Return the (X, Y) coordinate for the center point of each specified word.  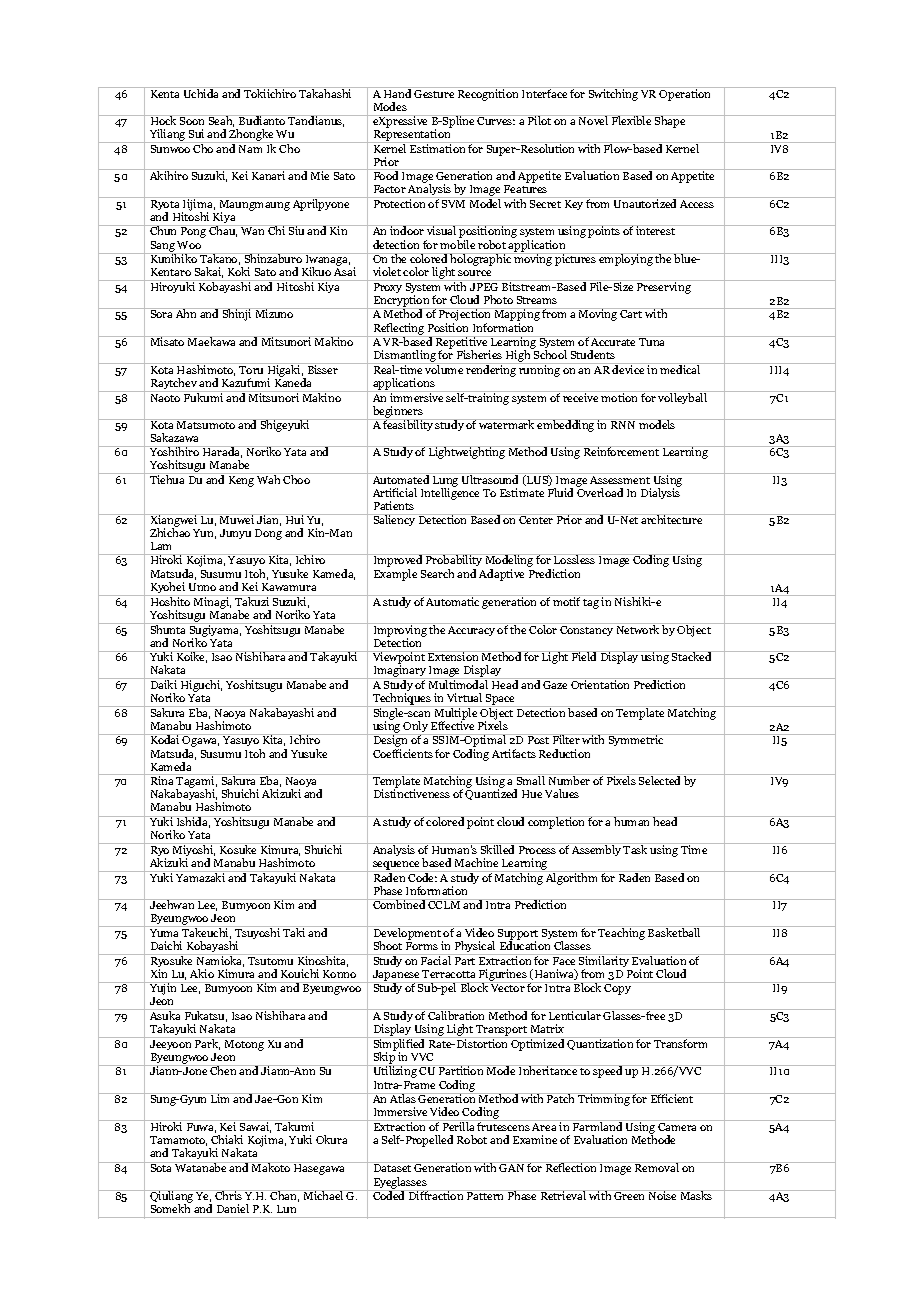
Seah (221, 121)
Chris (228, 1195)
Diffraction (436, 1195)
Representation (412, 136)
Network (638, 628)
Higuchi (201, 685)
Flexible (632, 120)
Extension (453, 656)
